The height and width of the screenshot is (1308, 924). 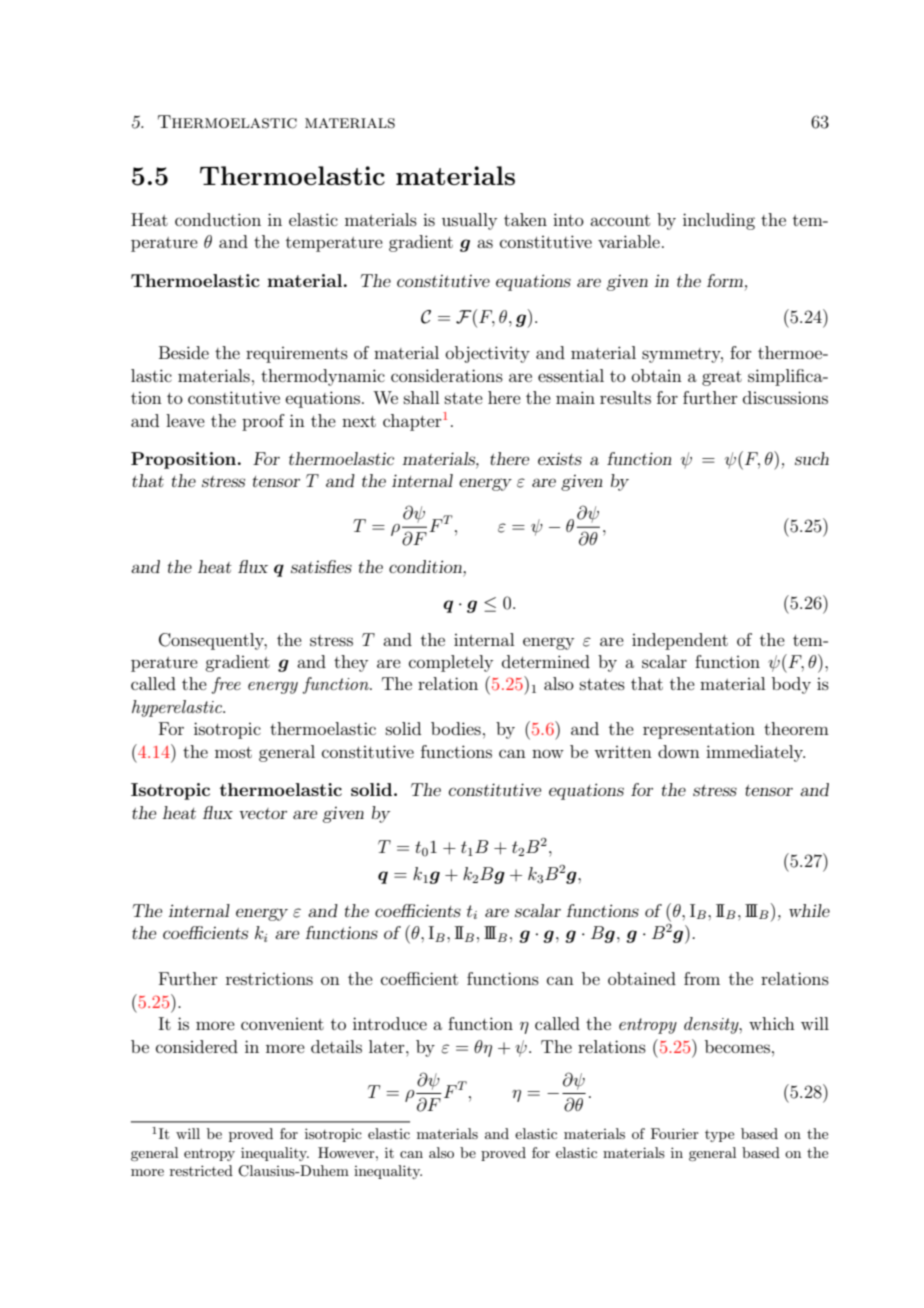 What do you see at coordinates (201, 1170) in the screenshot?
I see `restricted` at bounding box center [201, 1170].
